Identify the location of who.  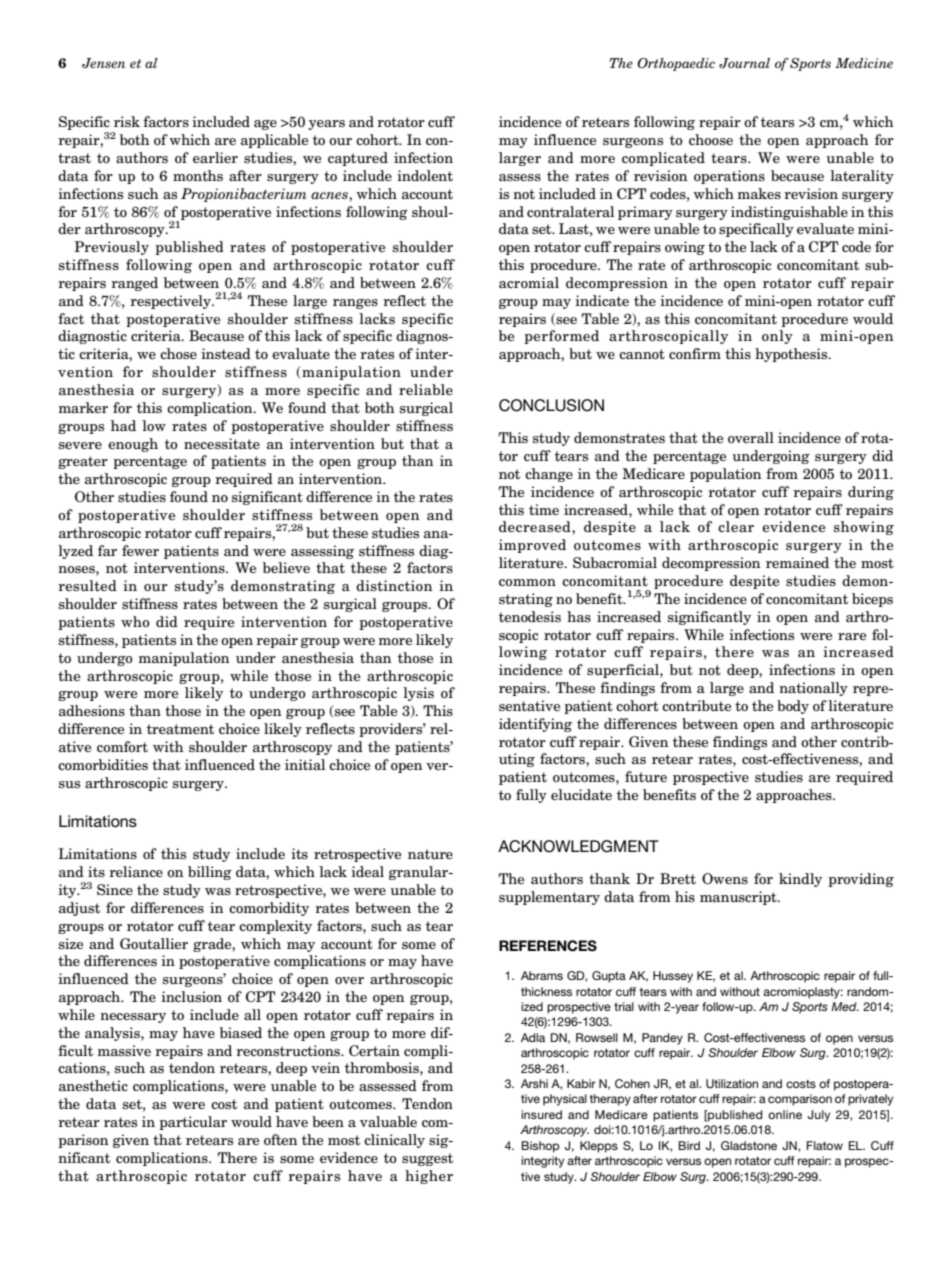
(135, 621).
